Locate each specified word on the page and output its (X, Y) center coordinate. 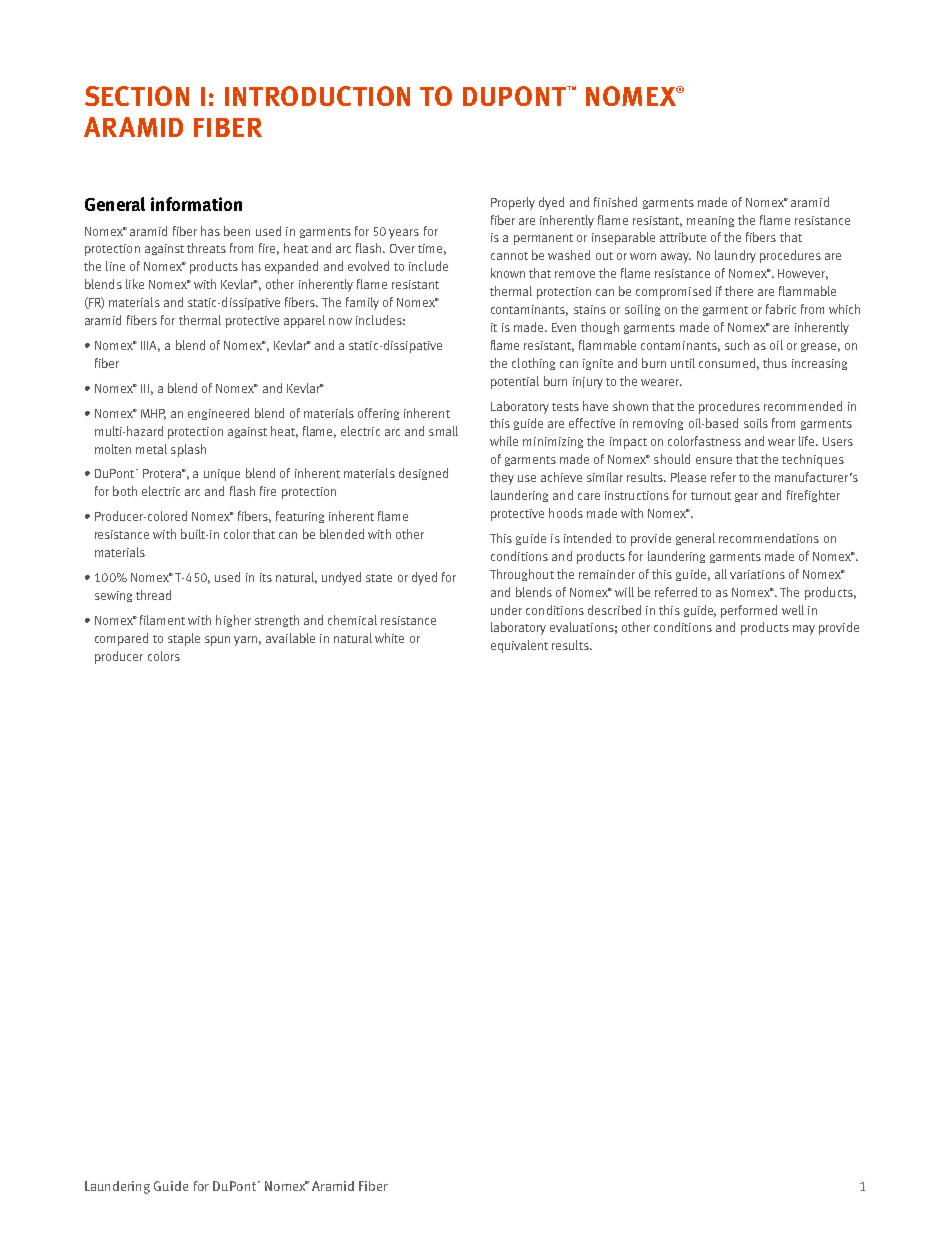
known (508, 273)
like (135, 284)
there (739, 291)
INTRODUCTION (317, 96)
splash (188, 450)
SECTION (137, 96)
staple (184, 639)
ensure (714, 460)
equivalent (519, 646)
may (804, 630)
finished (615, 202)
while (504, 441)
